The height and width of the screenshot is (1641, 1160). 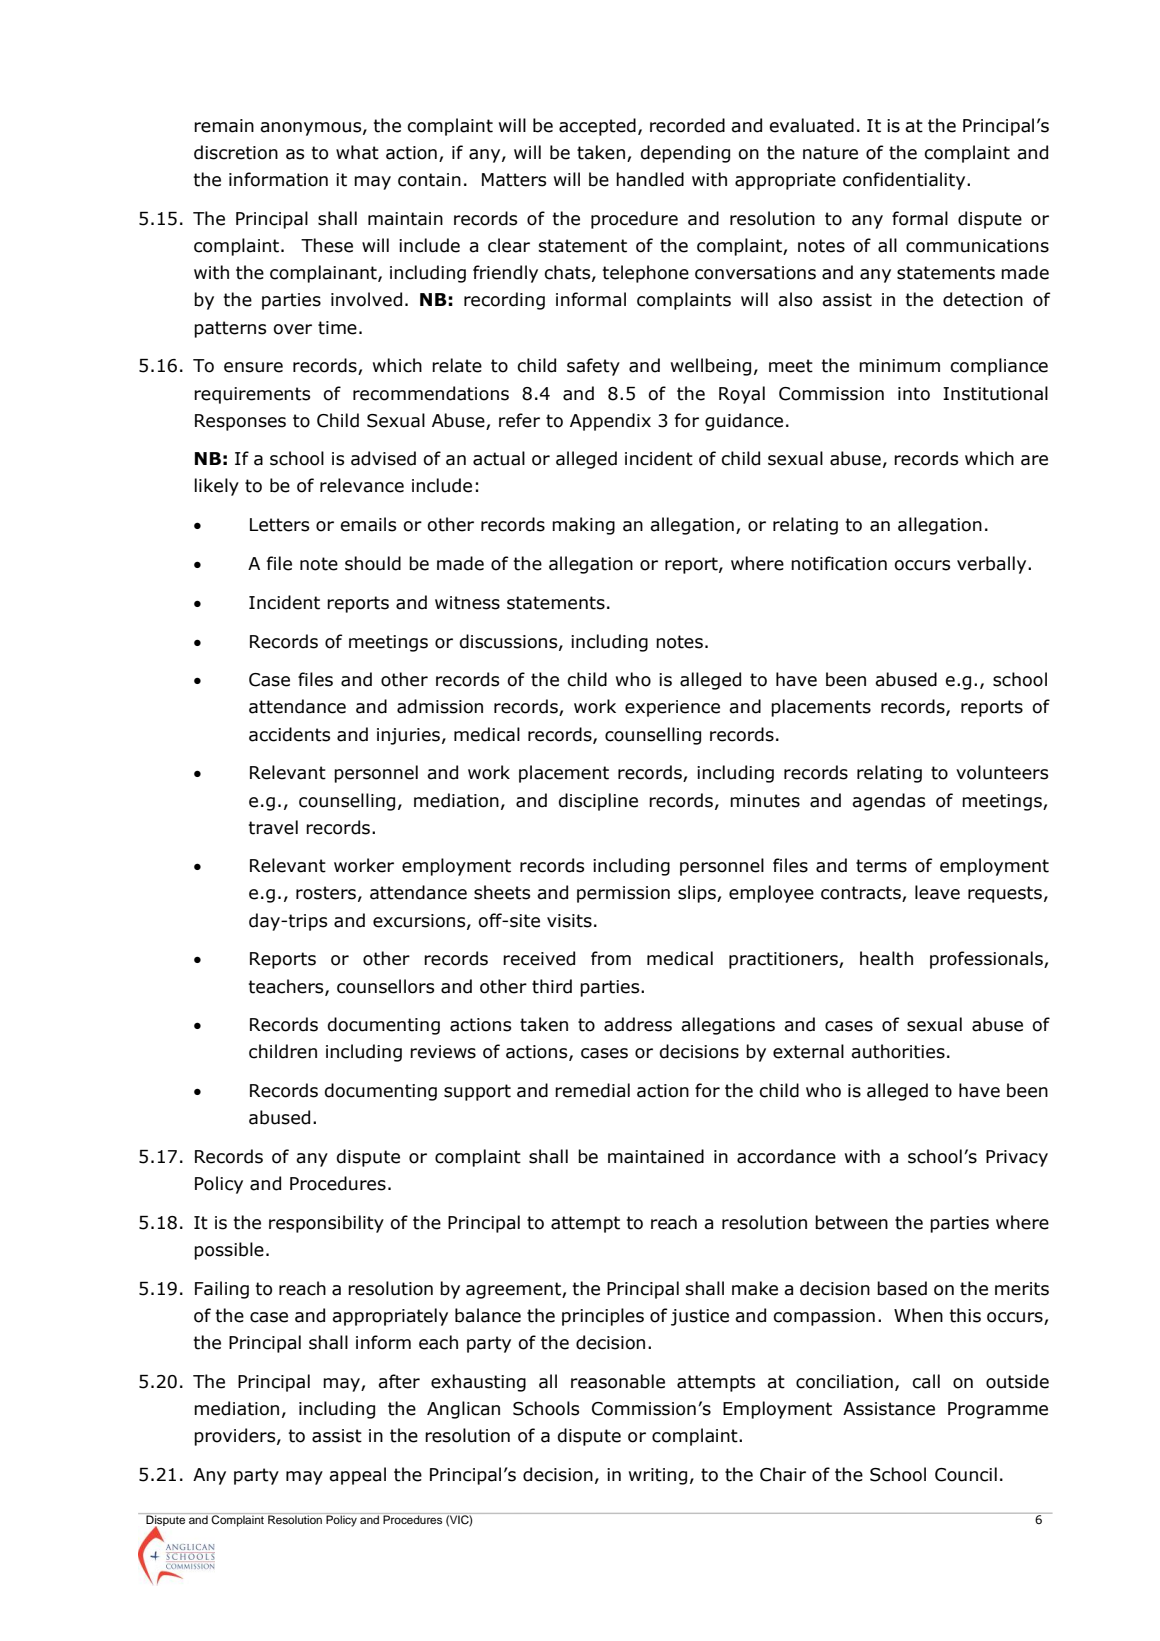 I want to click on what, so click(x=357, y=152).
